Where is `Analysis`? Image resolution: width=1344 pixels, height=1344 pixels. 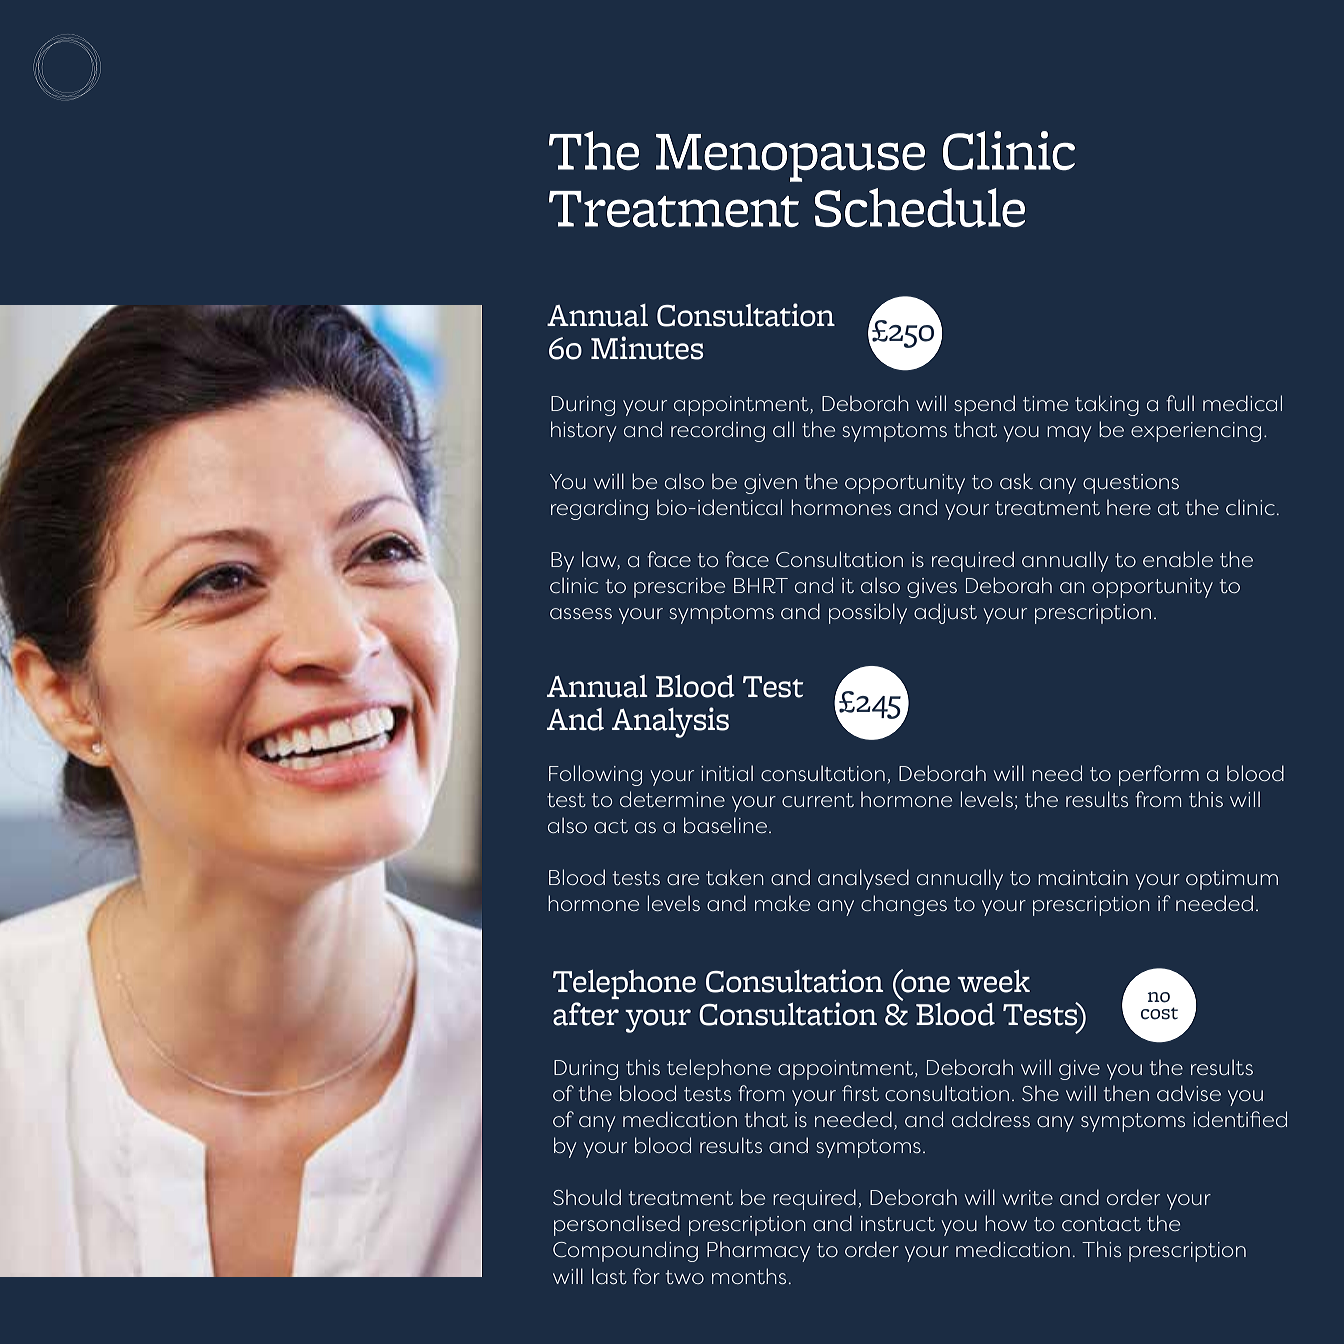
Analysis is located at coordinates (670, 722).
